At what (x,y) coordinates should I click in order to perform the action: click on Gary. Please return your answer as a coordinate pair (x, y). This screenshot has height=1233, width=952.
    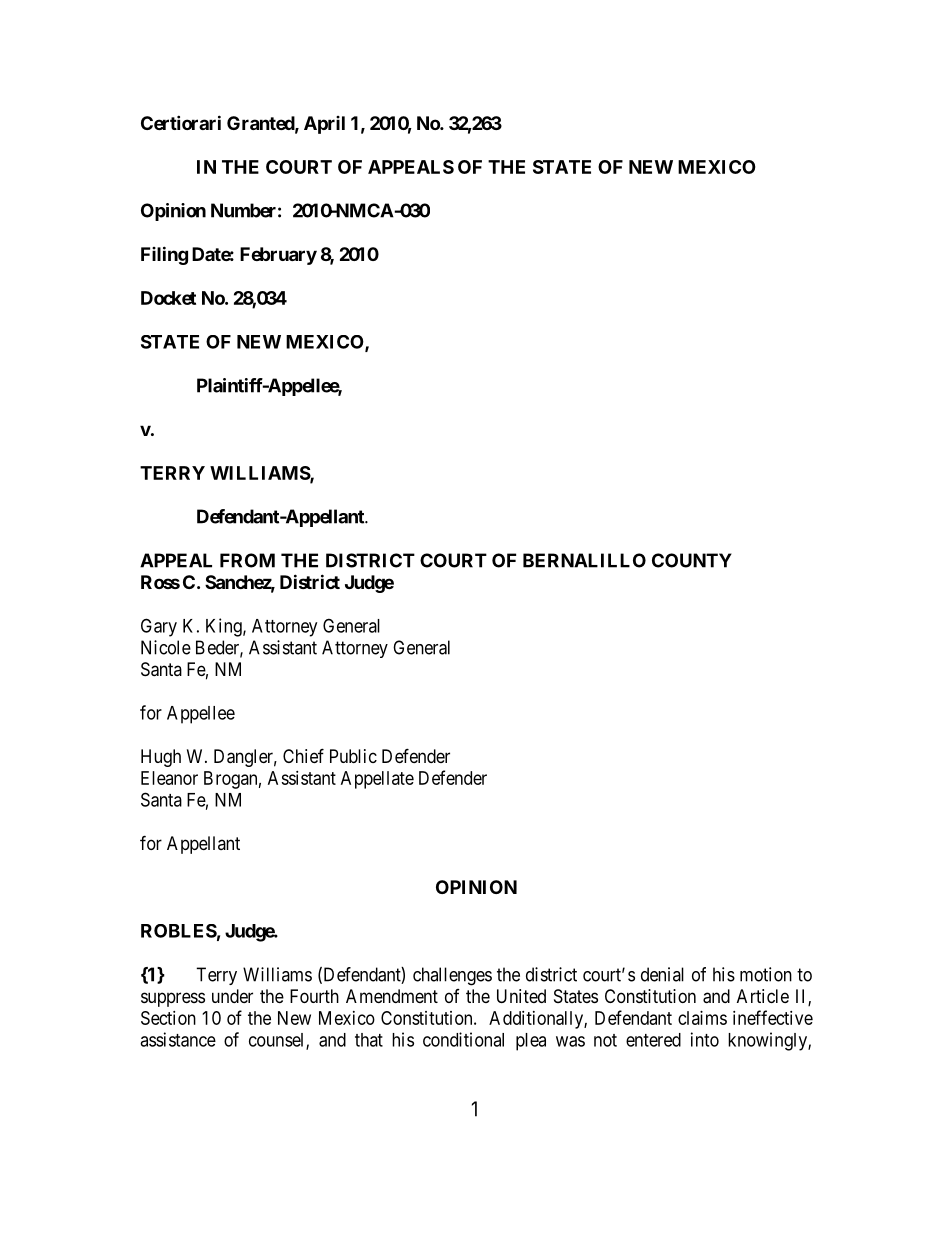
    Looking at the image, I should click on (159, 627).
